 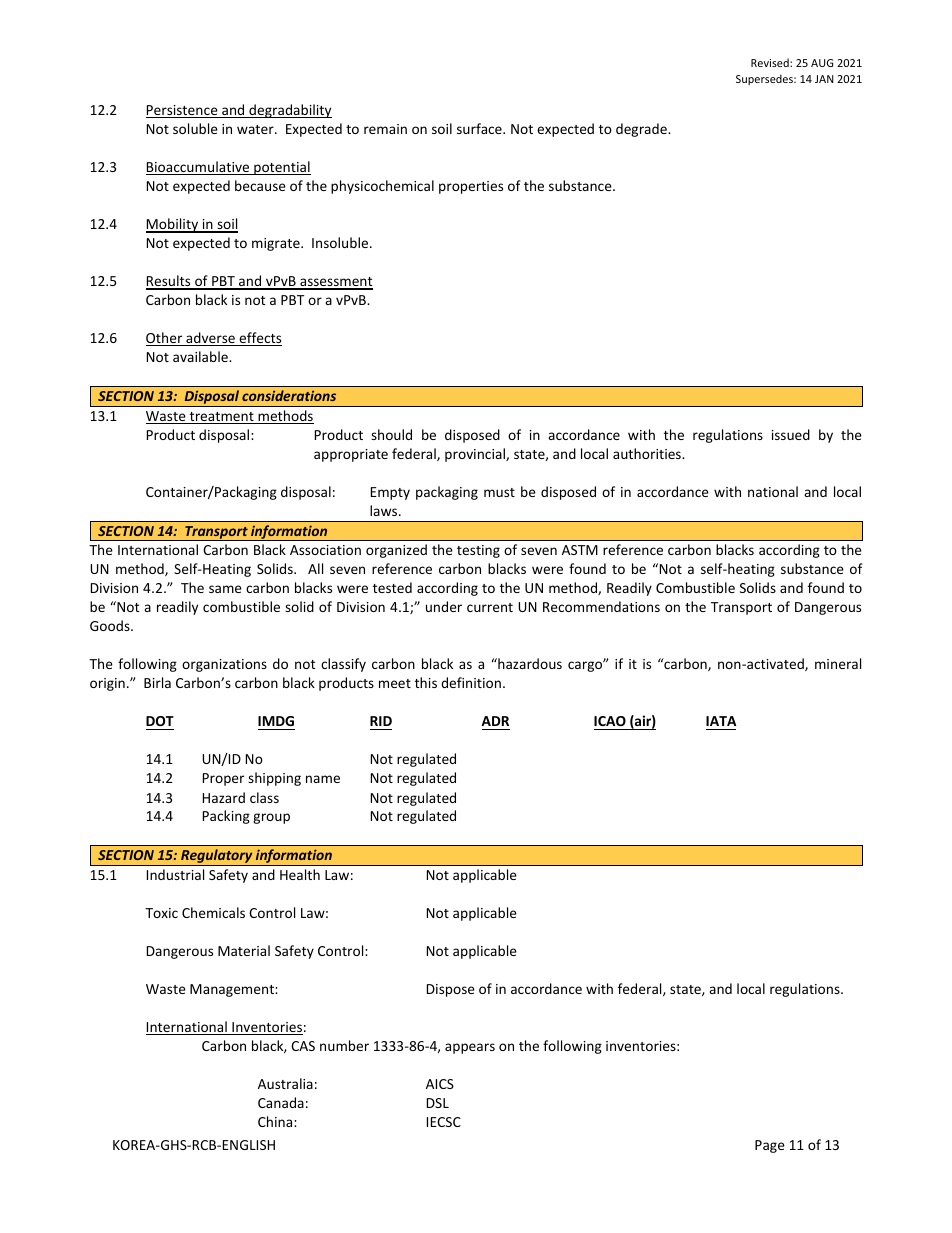 I want to click on Packing, so click(x=226, y=817).
